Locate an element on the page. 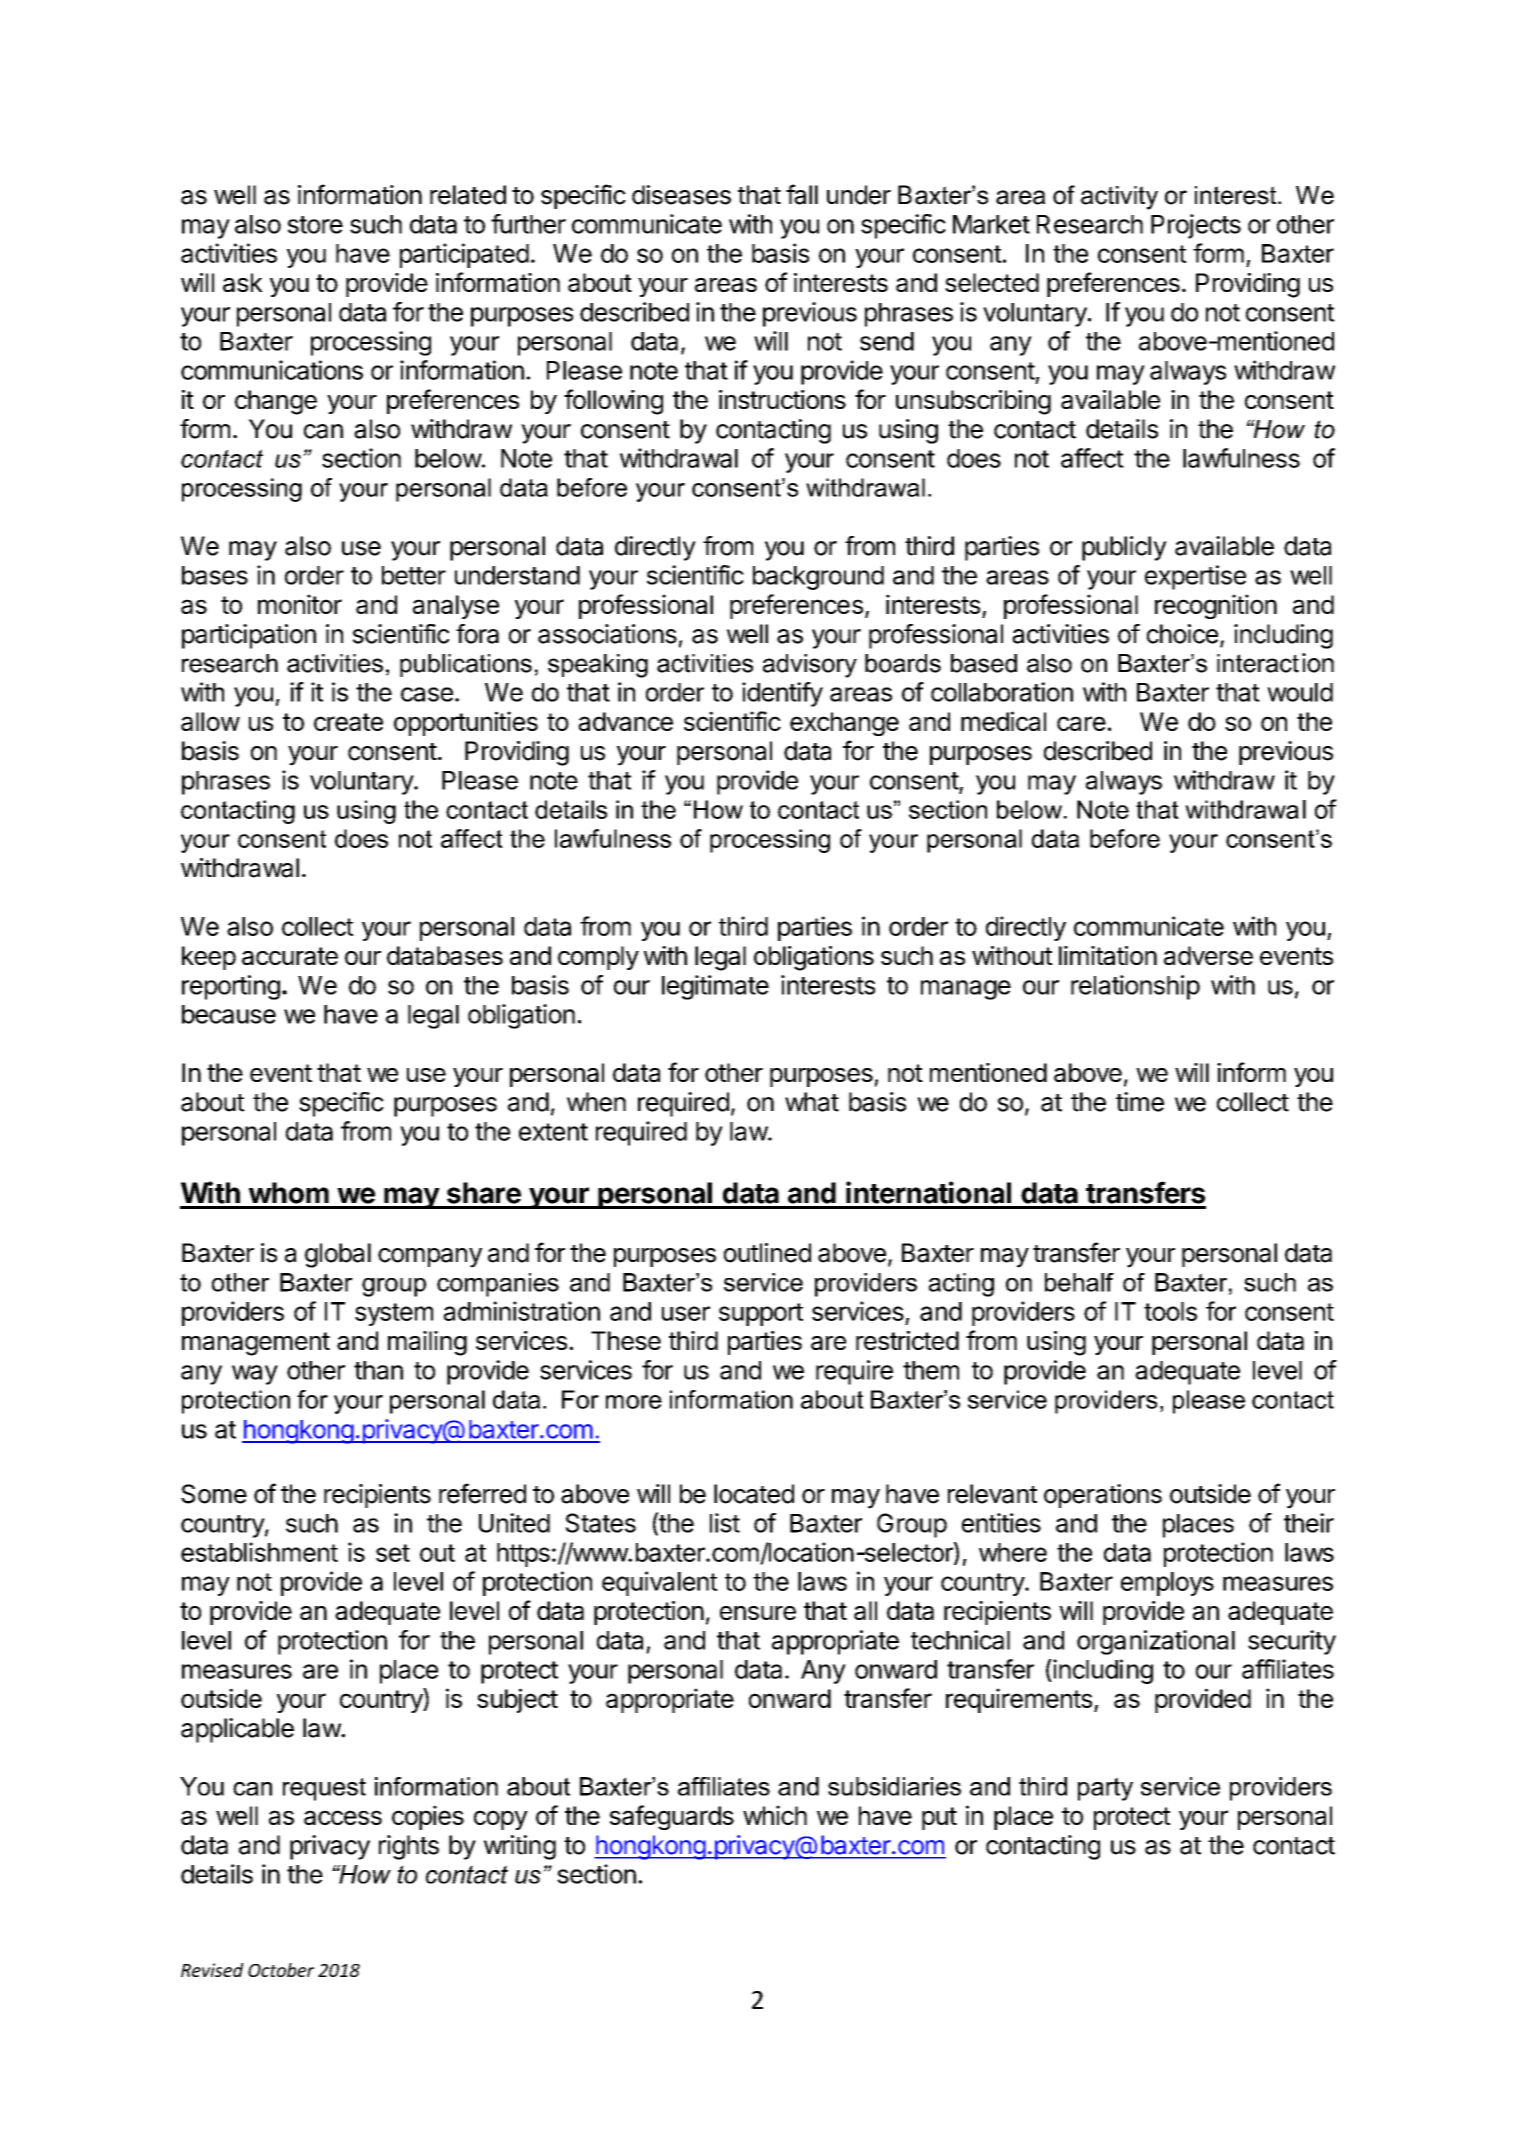  what is located at coordinates (812, 1102).
